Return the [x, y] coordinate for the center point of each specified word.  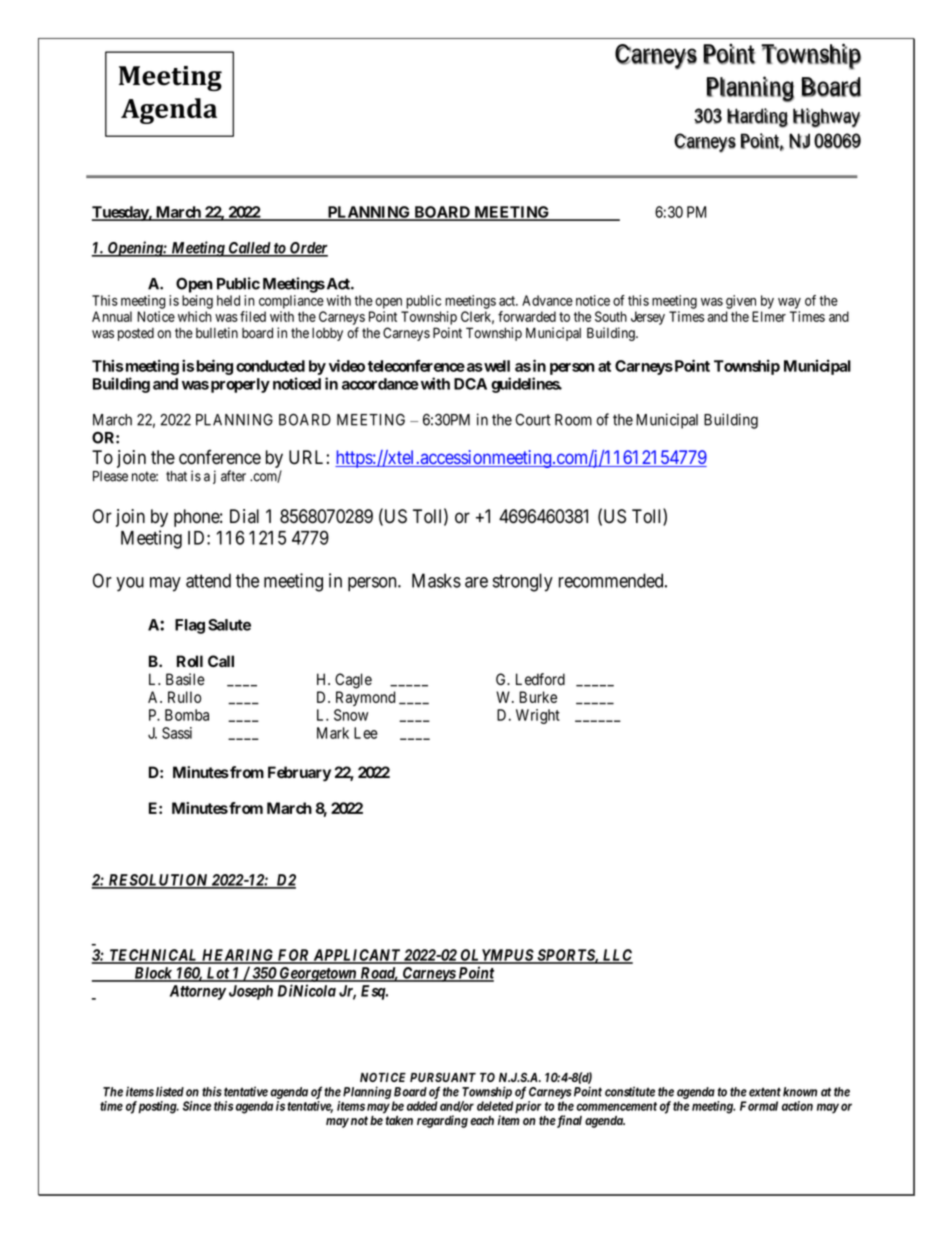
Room [573, 420]
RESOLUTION [158, 881]
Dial [244, 516]
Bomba [187, 715]
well [496, 366]
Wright [538, 716]
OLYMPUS [496, 956]
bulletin [217, 332]
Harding [757, 118]
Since [197, 1106]
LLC [616, 956]
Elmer [769, 316]
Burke [538, 697]
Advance [547, 300]
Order [308, 249]
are [476, 582]
